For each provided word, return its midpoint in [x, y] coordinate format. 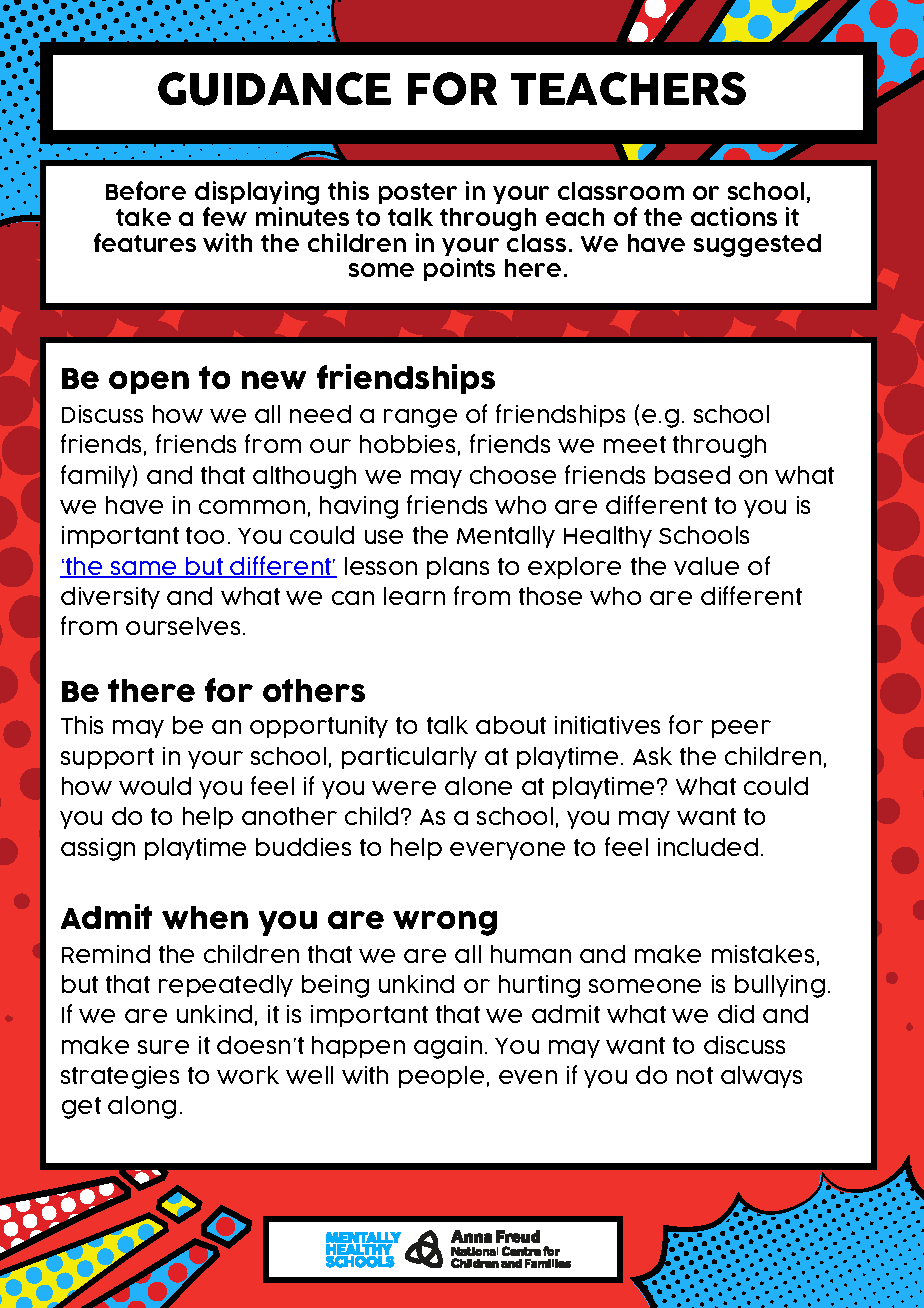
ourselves [183, 626]
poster [418, 193]
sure [163, 1047]
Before [146, 190]
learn [414, 596]
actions [734, 216]
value [706, 566]
